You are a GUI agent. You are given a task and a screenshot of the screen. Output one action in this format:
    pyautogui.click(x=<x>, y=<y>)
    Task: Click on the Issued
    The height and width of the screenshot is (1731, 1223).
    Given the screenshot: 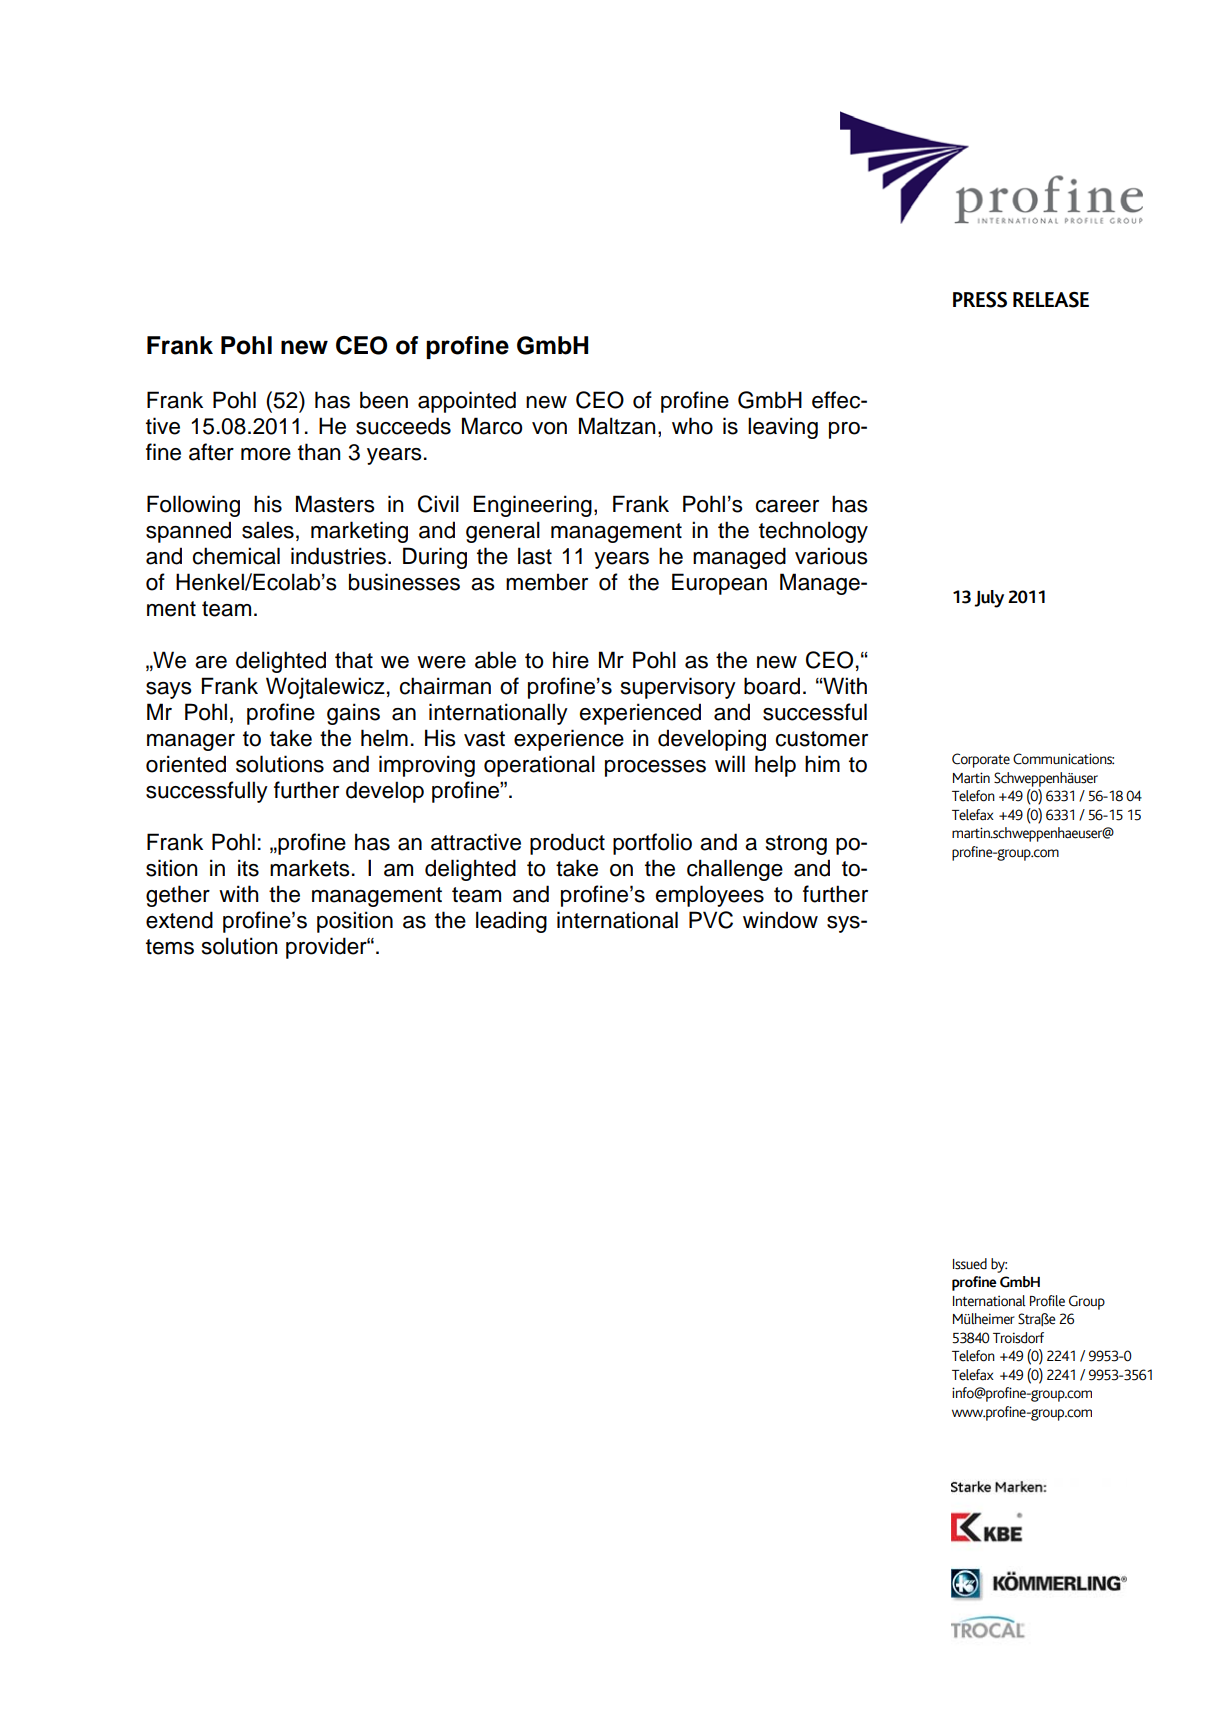 What is the action you would take?
    pyautogui.click(x=970, y=1264)
